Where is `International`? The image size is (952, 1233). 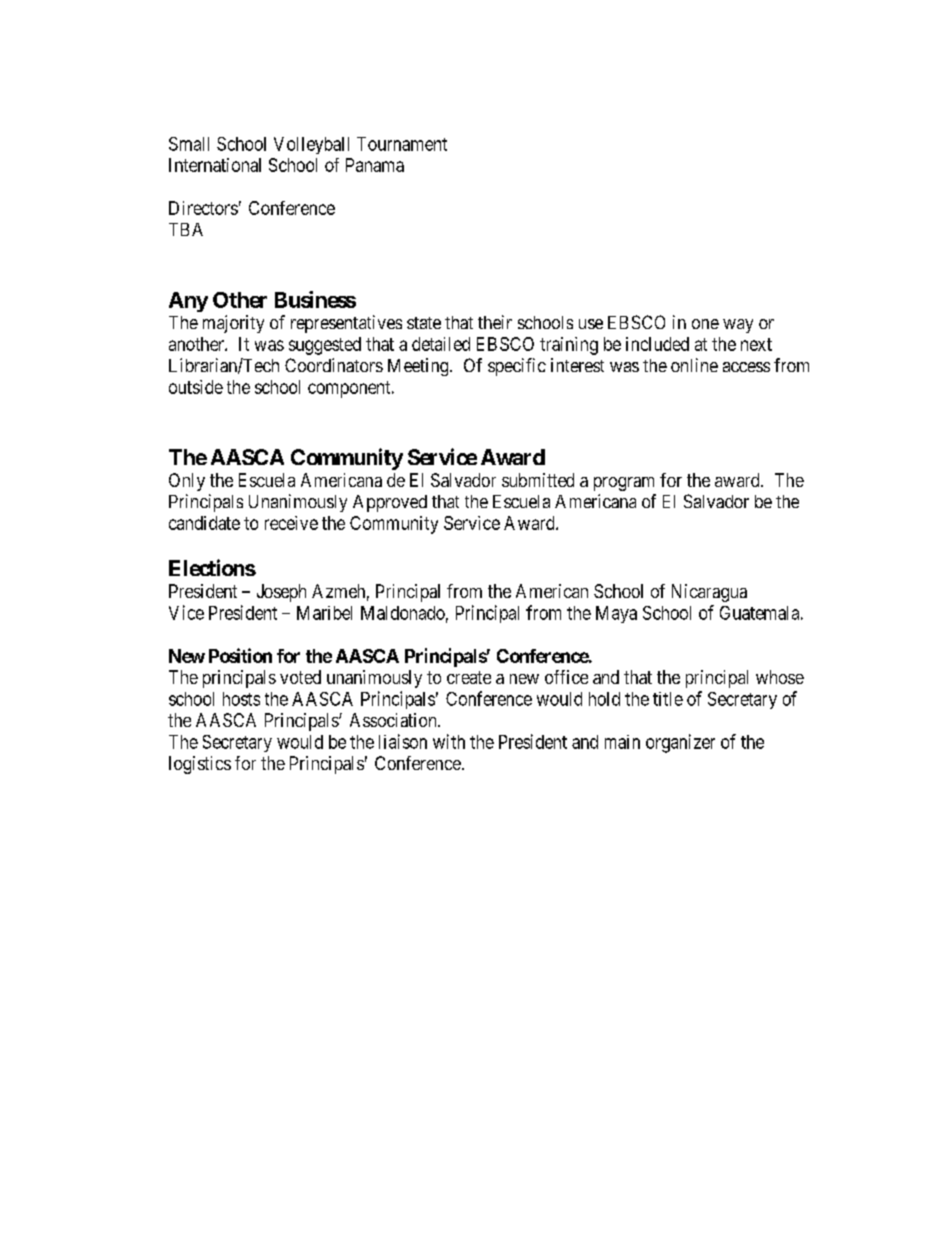 International is located at coordinates (215, 165).
